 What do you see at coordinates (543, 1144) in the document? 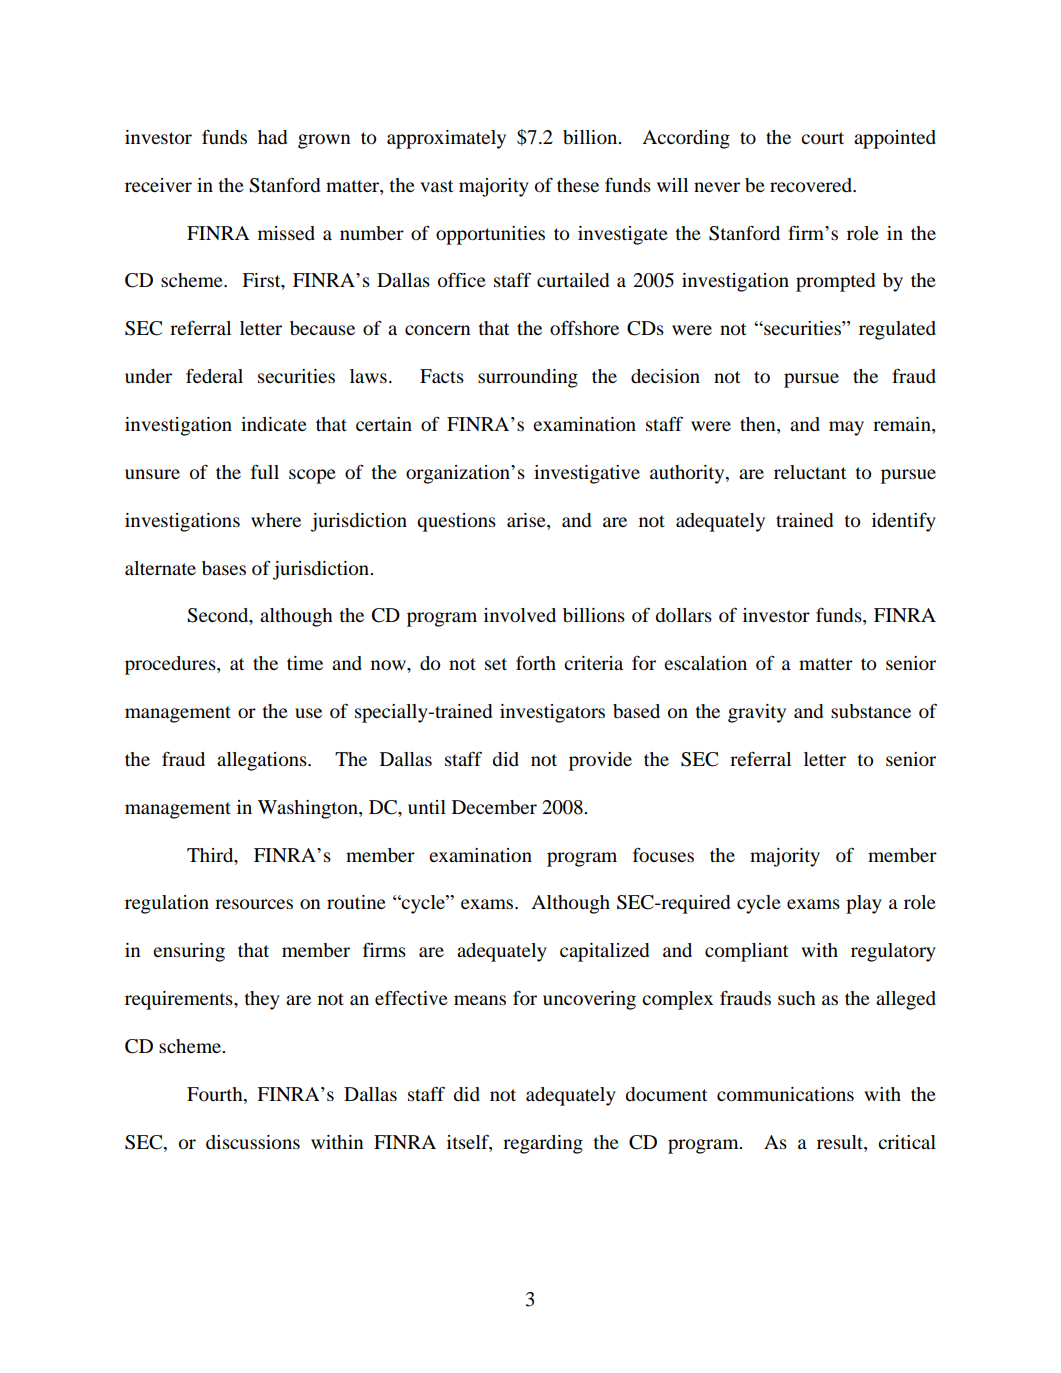
I see `regarding` at bounding box center [543, 1144].
